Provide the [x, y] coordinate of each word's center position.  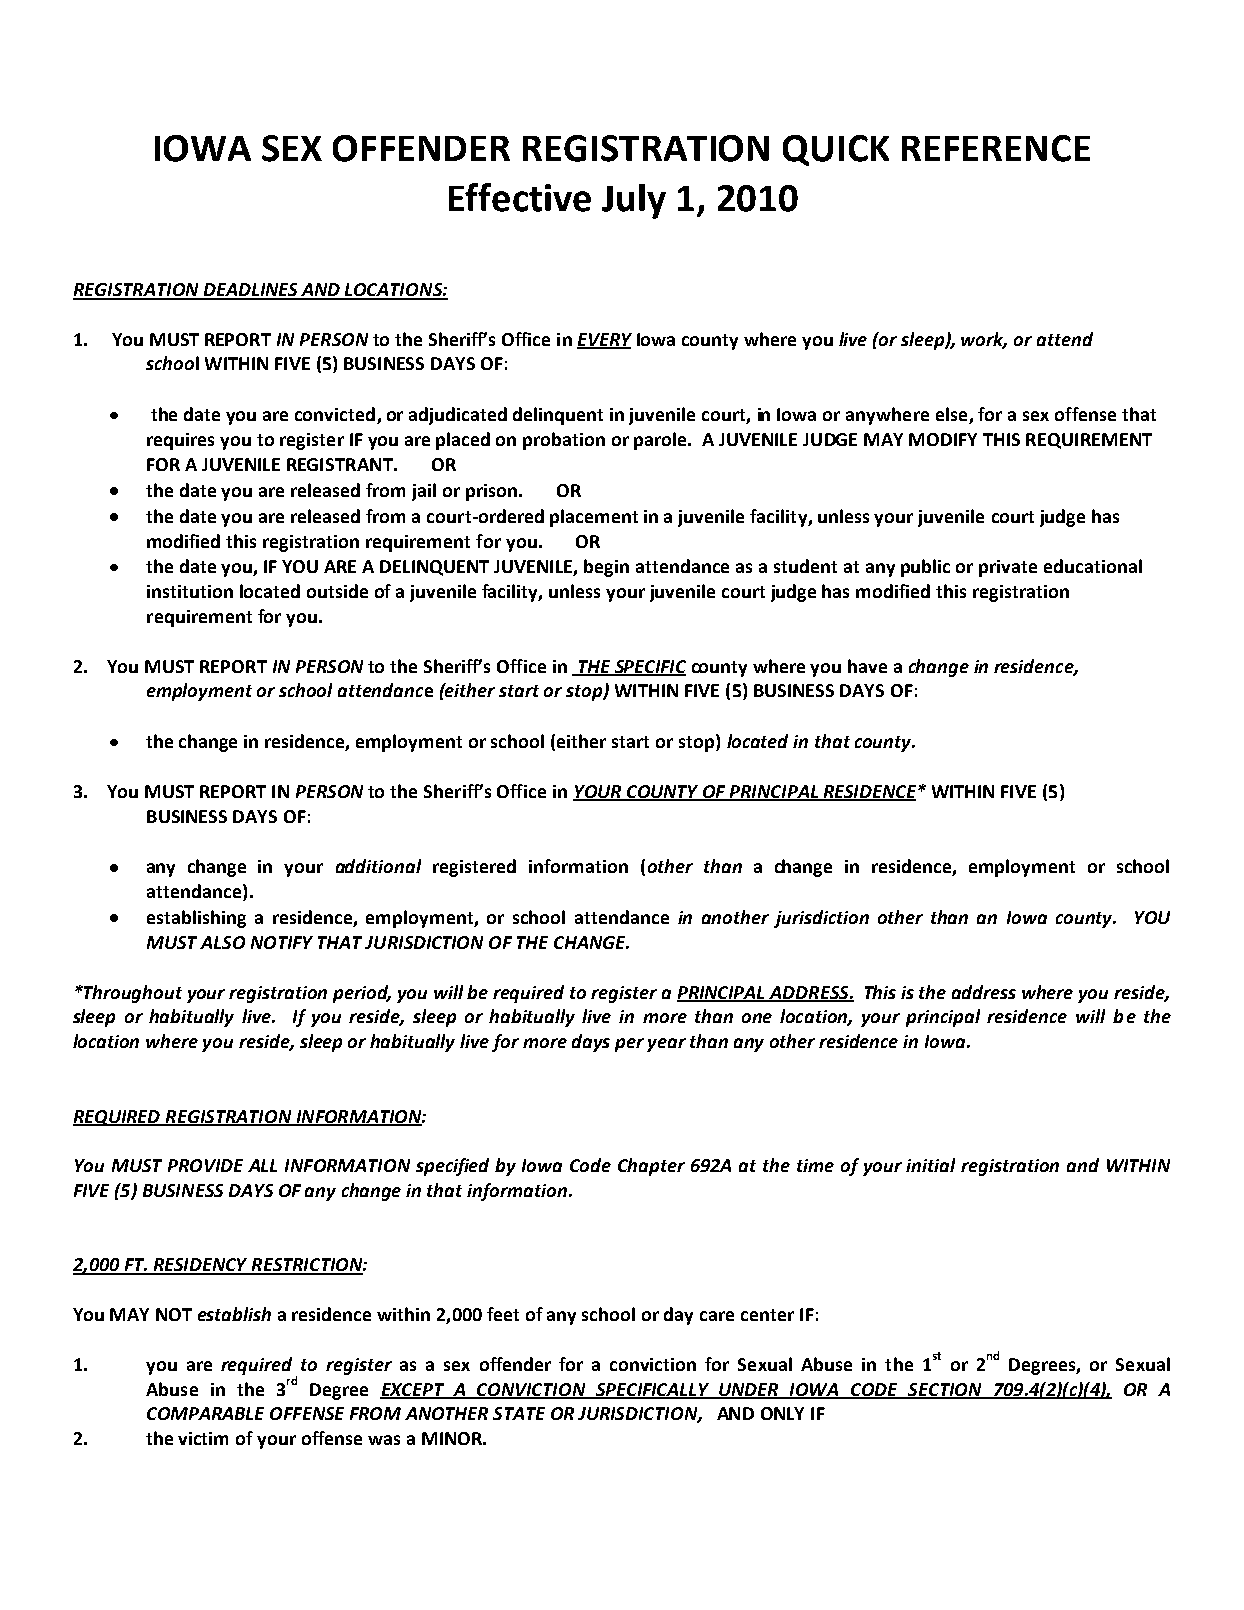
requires [180, 441]
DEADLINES [250, 291]
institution [190, 591]
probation [564, 441]
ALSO [222, 942]
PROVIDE [205, 1165]
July [634, 201]
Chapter [651, 1167]
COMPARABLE [205, 1413]
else [953, 415]
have [867, 666]
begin [606, 568]
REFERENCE [996, 148]
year [666, 1045]
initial [930, 1165]
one [757, 1018]
